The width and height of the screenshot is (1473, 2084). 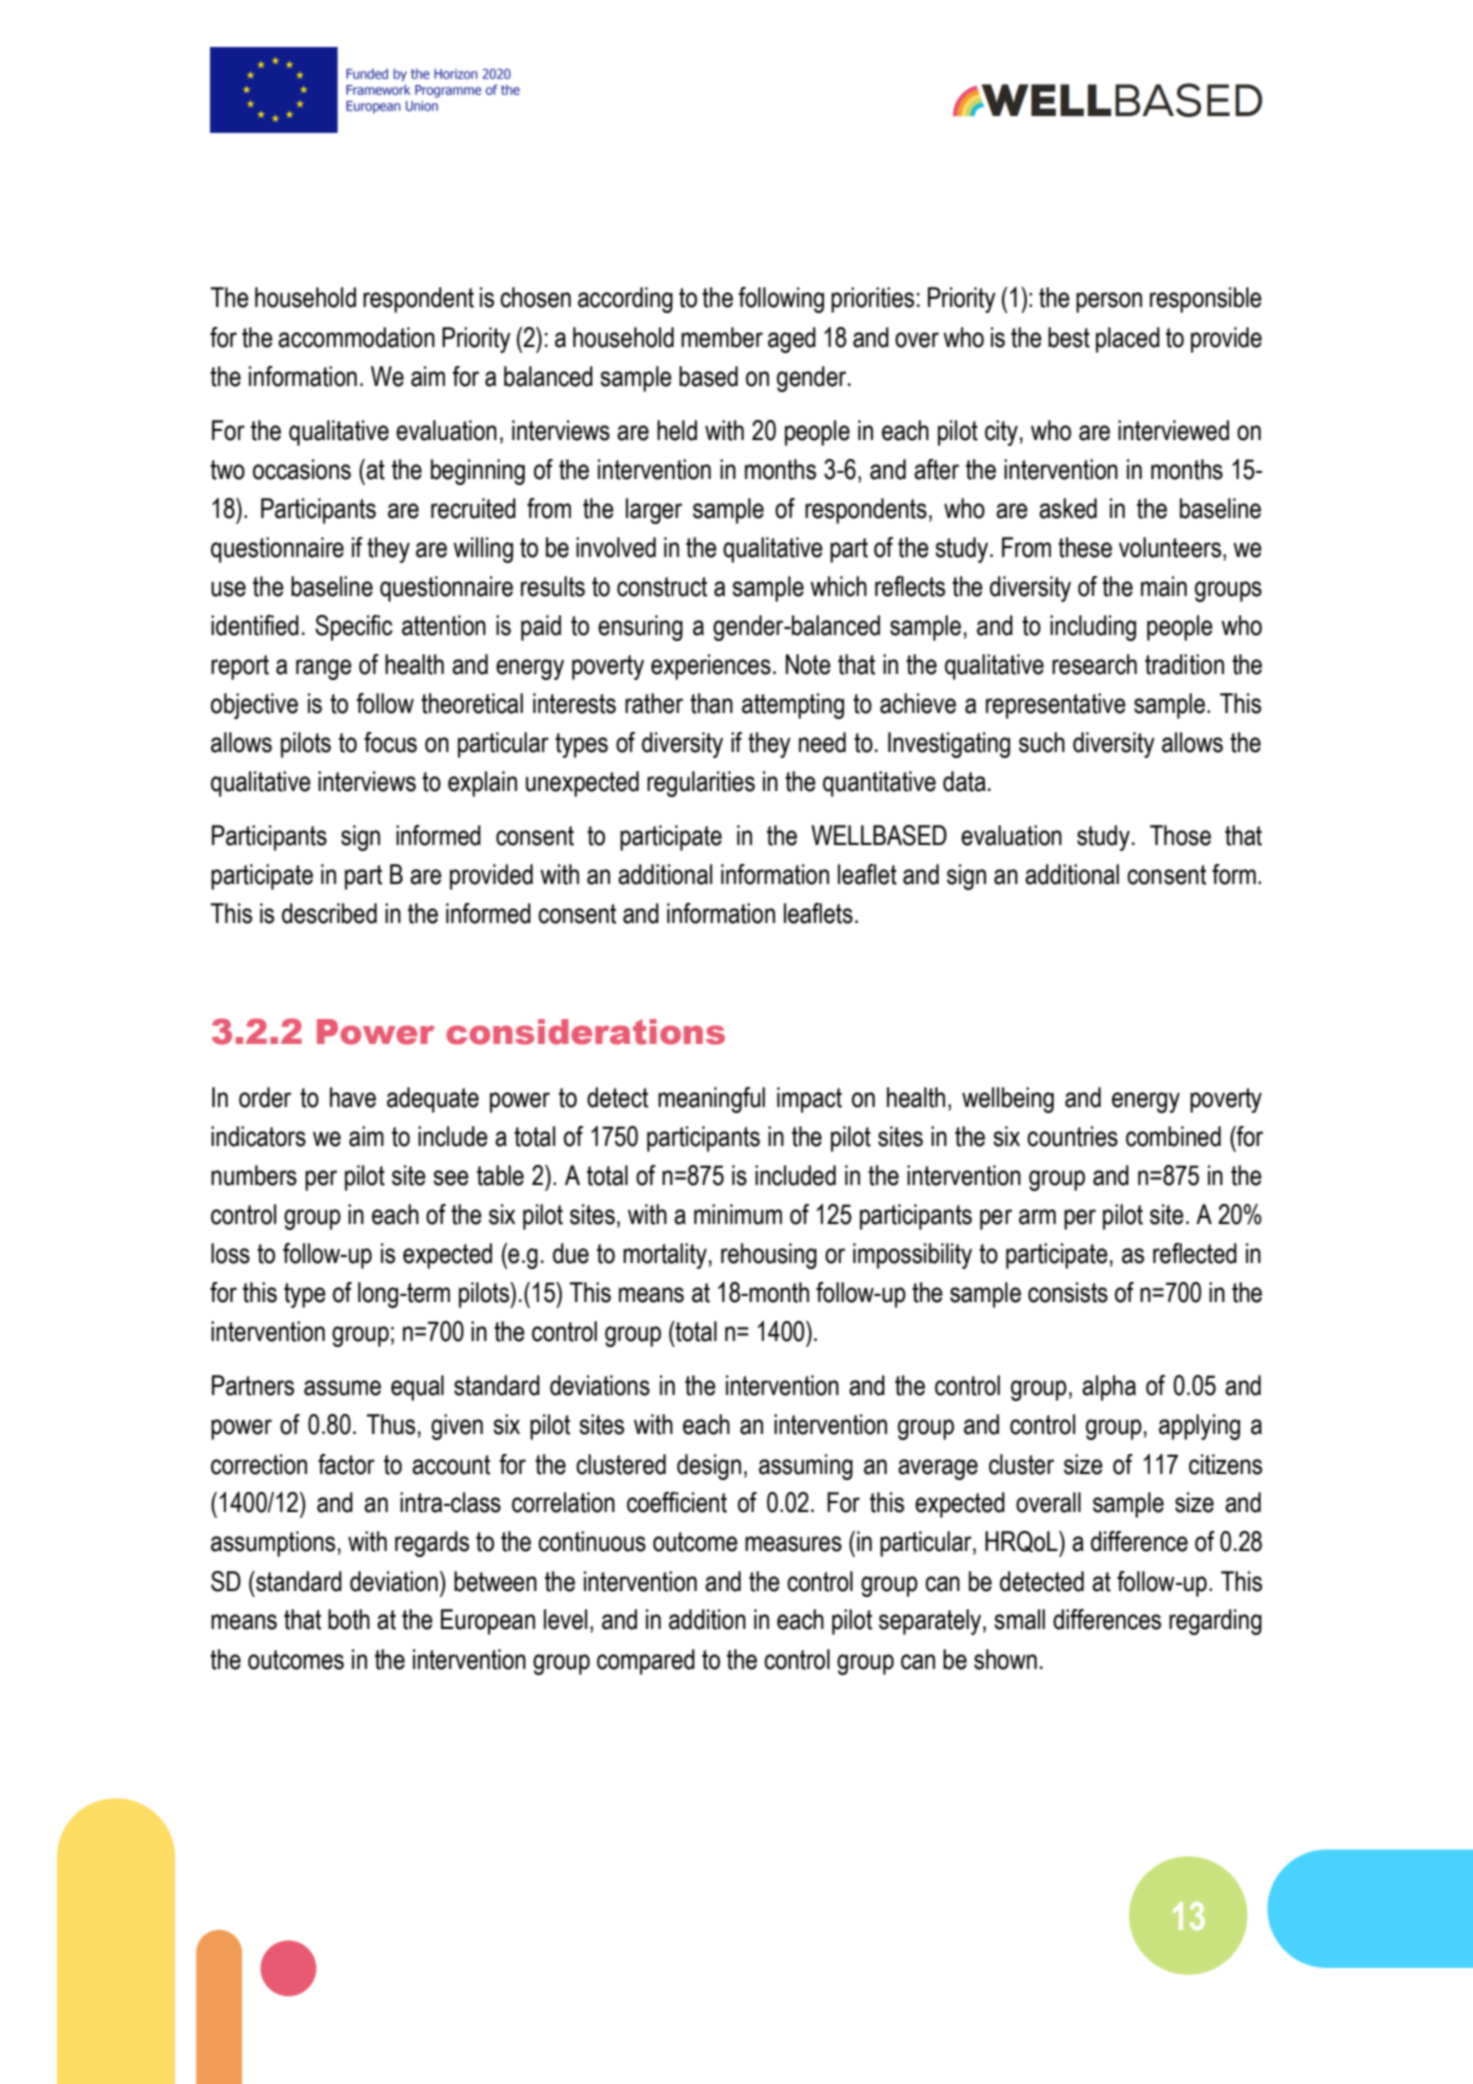 What do you see at coordinates (356, 337) in the screenshot?
I see `accommodation` at bounding box center [356, 337].
